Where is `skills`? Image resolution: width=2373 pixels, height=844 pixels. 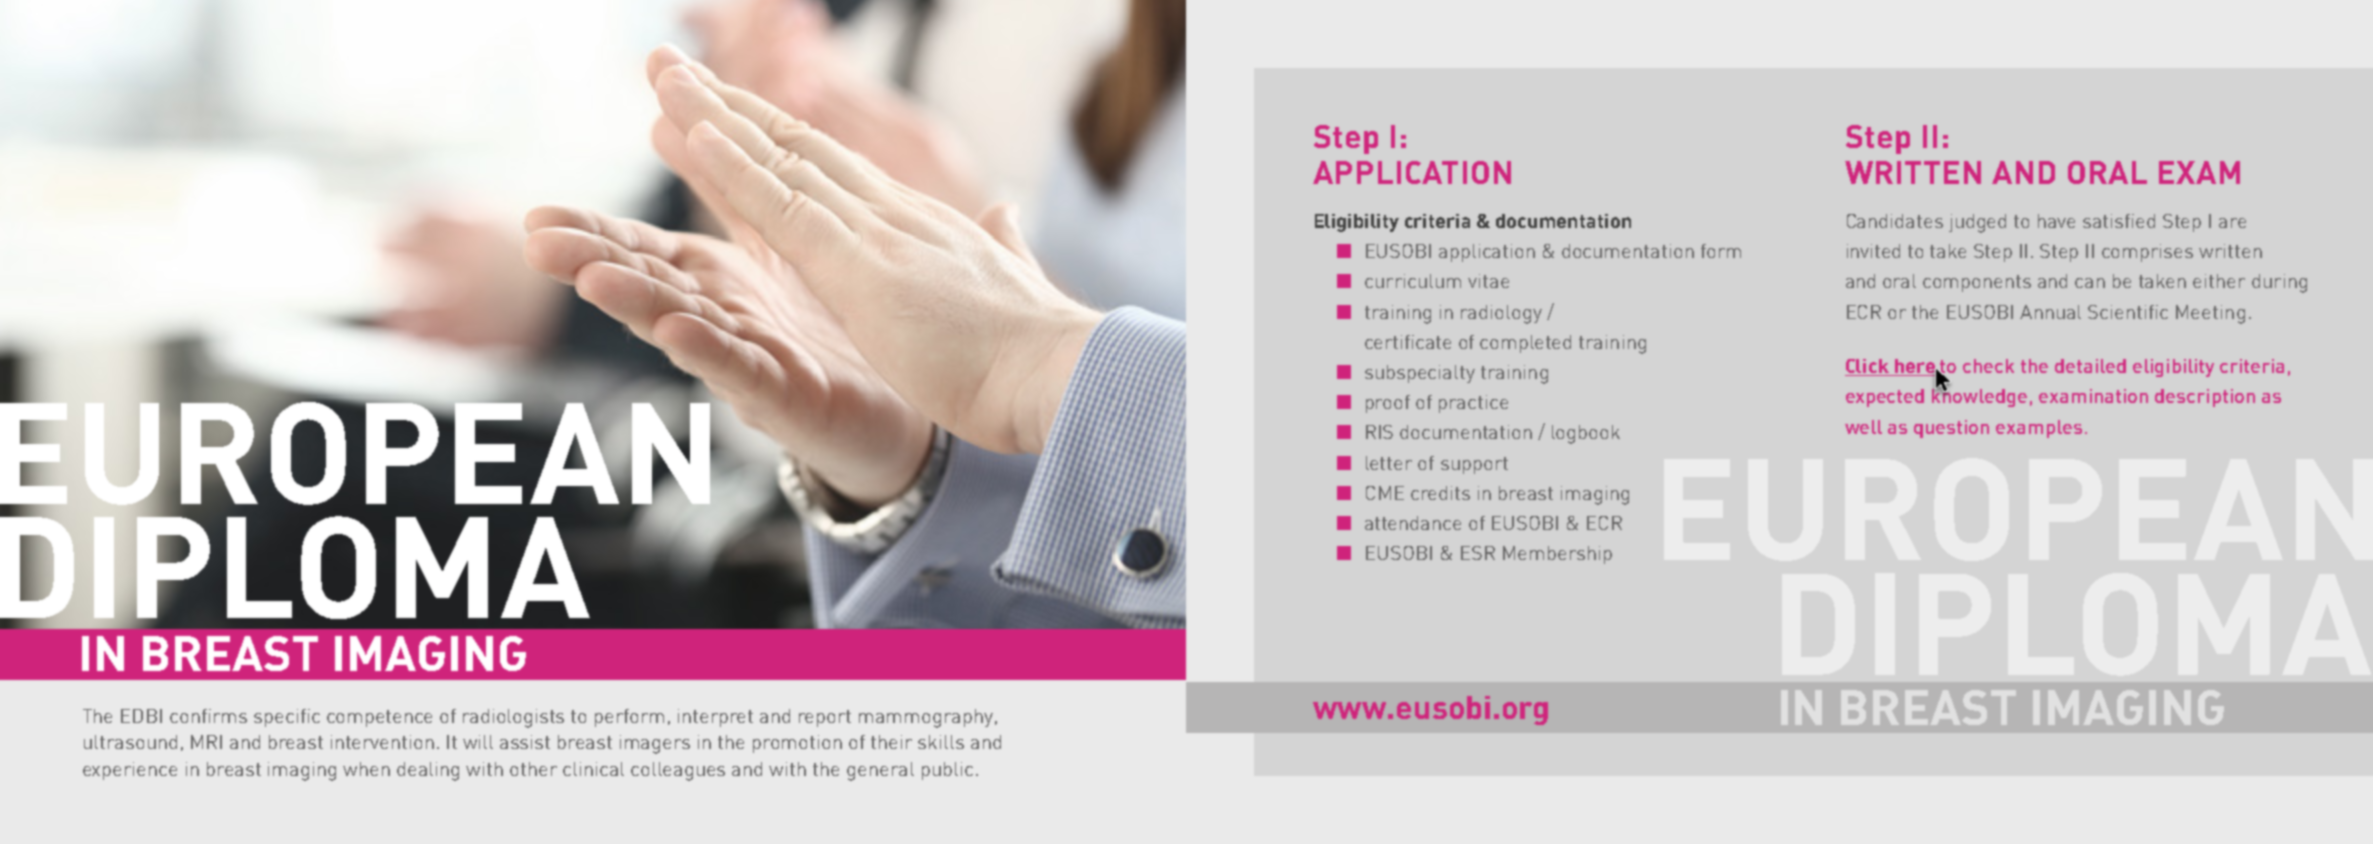
skills is located at coordinates (941, 742).
